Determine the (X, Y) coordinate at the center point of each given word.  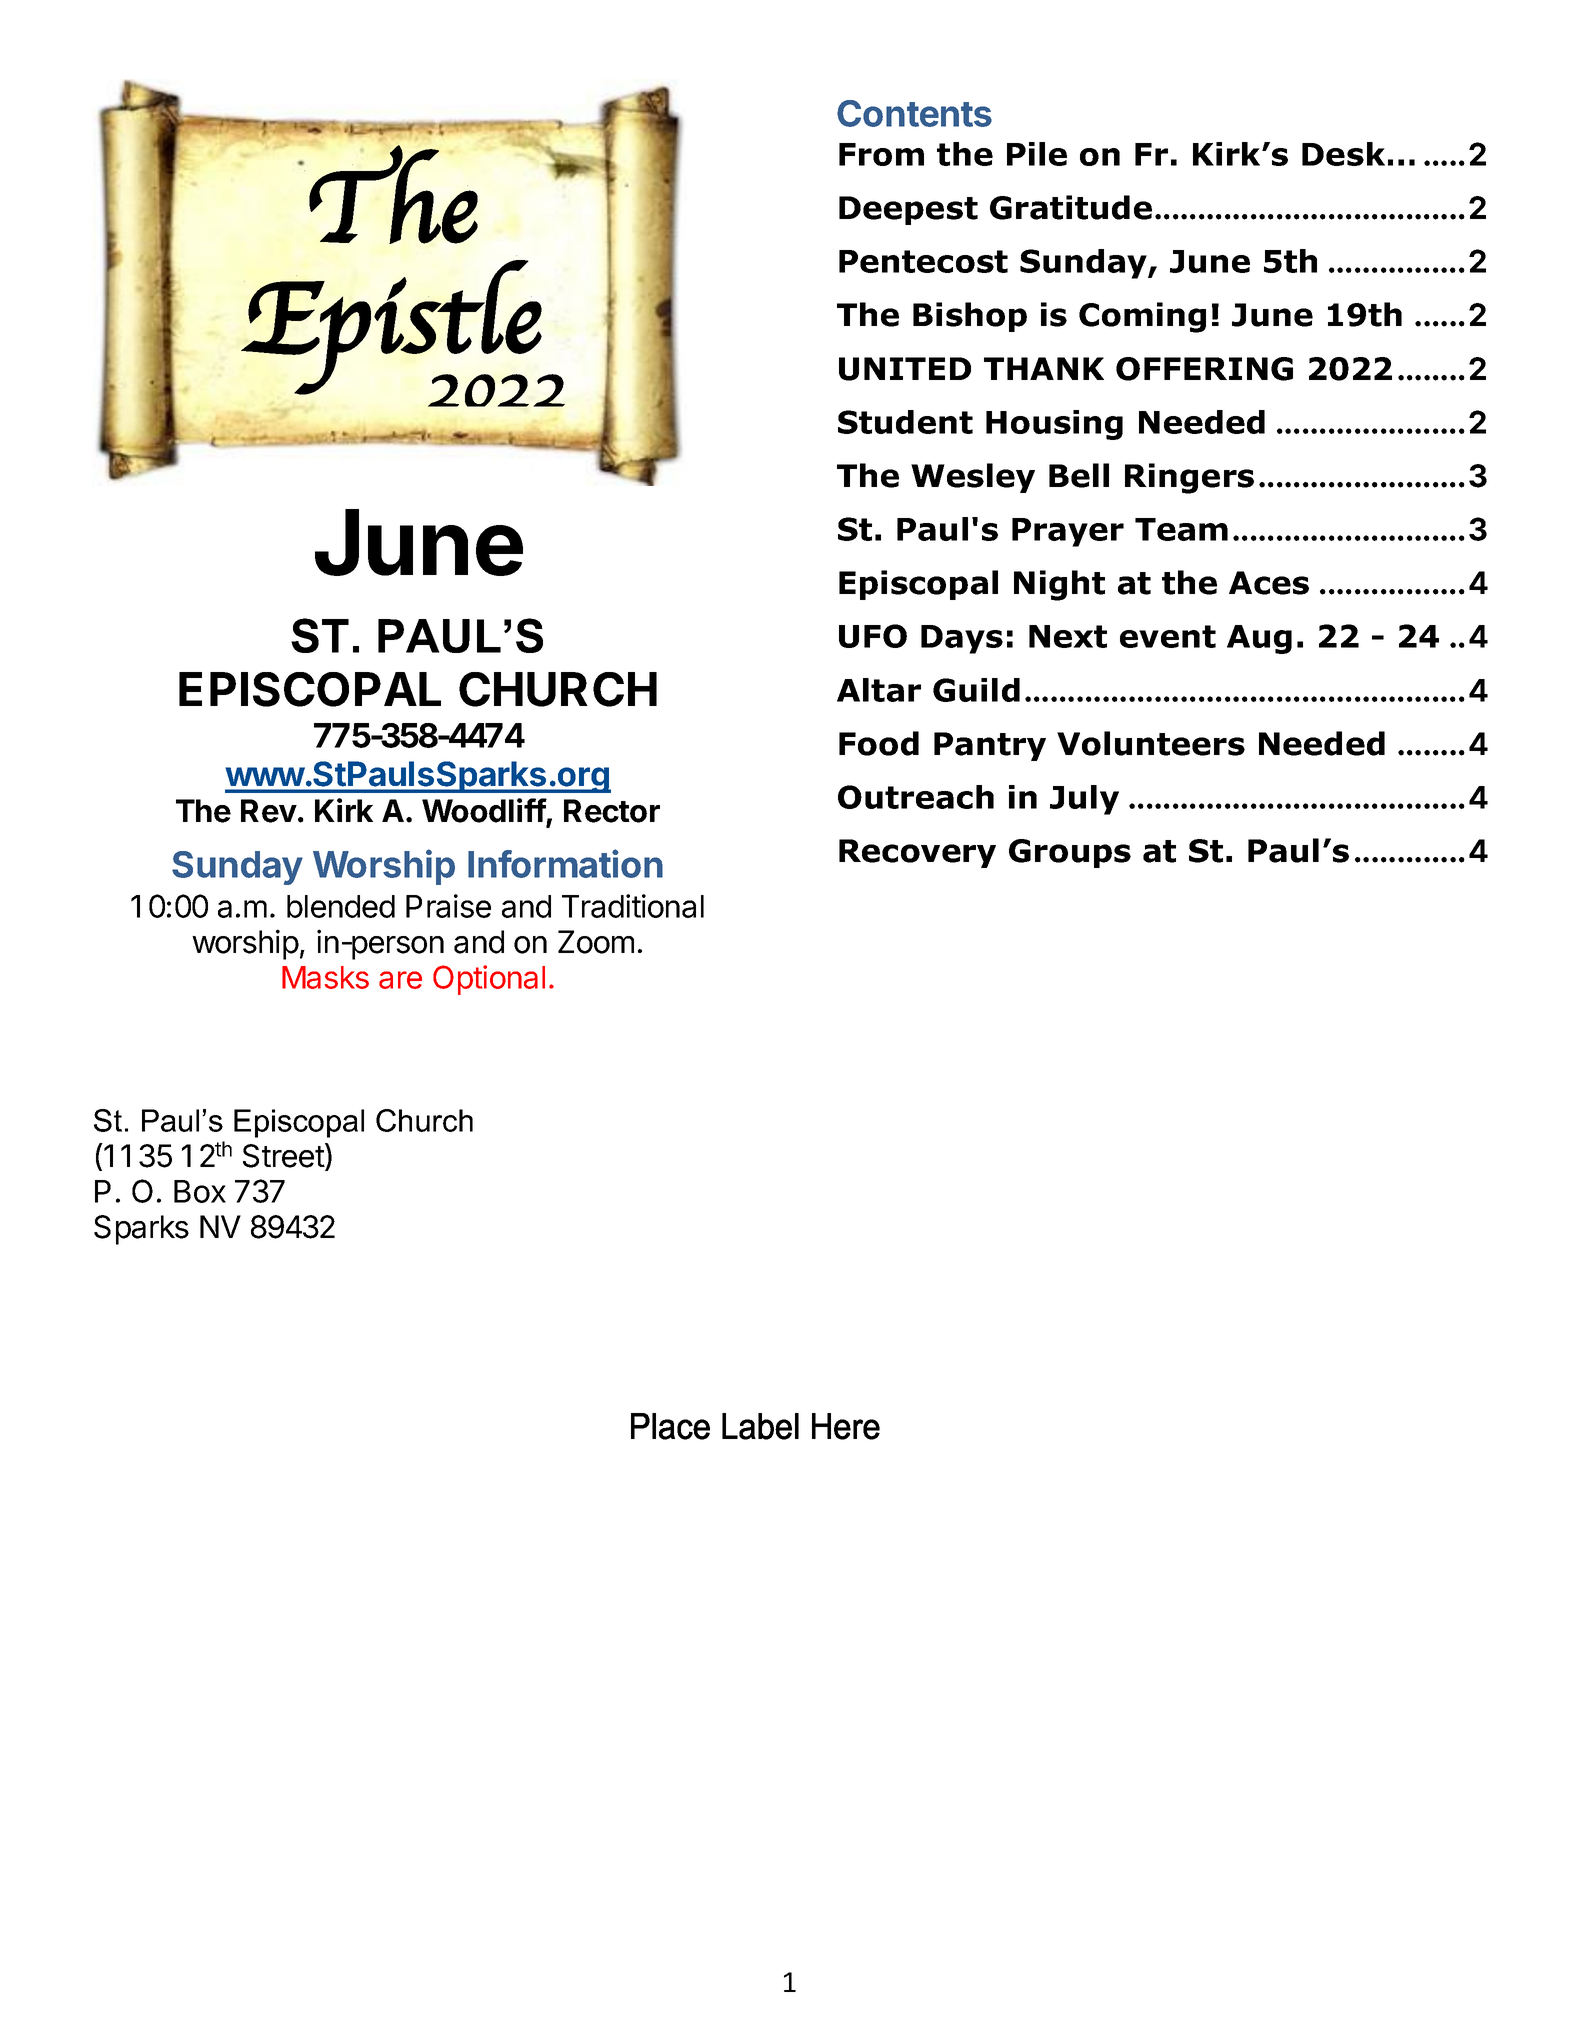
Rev (269, 811)
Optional (489, 980)
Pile (1037, 154)
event (1168, 636)
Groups (1070, 853)
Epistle (392, 327)
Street (284, 1156)
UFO (873, 636)
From (881, 154)
